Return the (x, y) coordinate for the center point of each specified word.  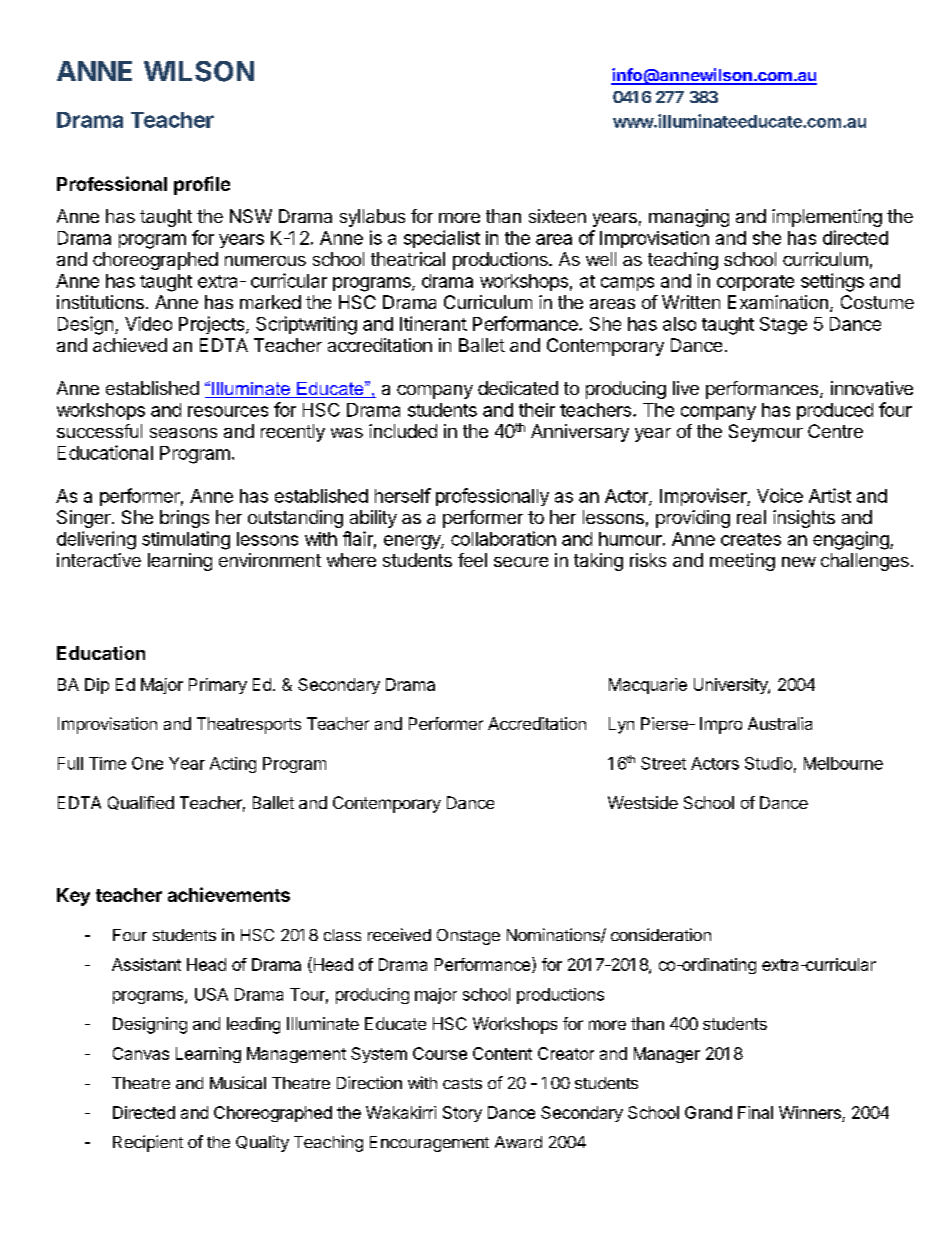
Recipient (148, 1143)
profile (202, 185)
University (731, 686)
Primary (218, 686)
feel (472, 560)
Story (462, 1114)
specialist (442, 239)
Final (755, 1112)
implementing (827, 218)
